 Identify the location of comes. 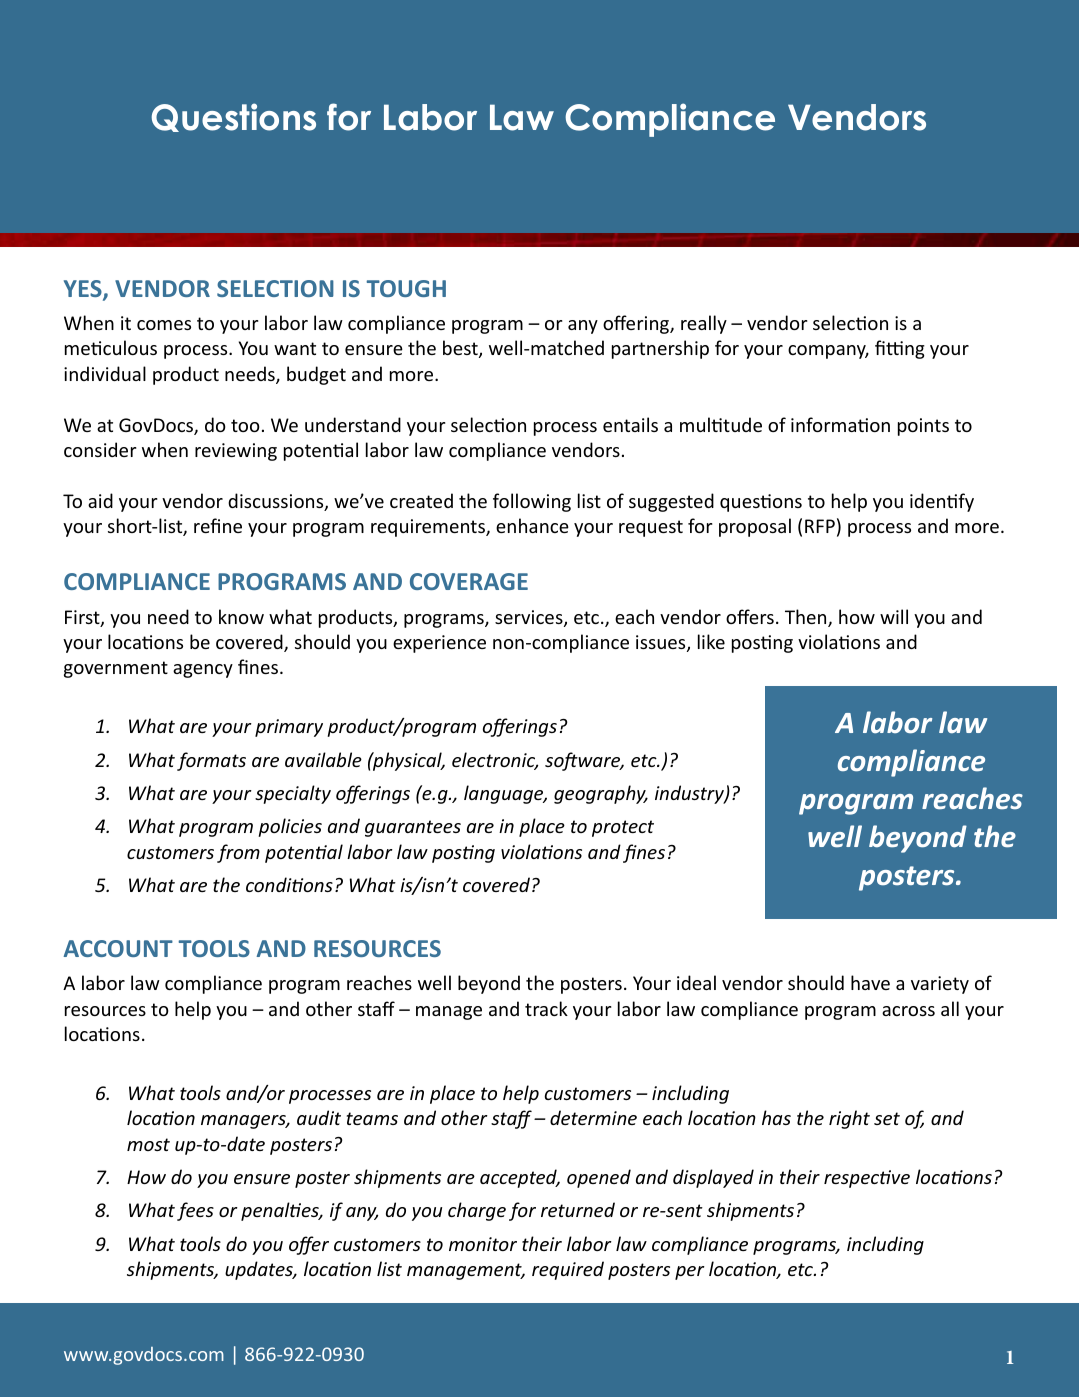
(164, 325).
